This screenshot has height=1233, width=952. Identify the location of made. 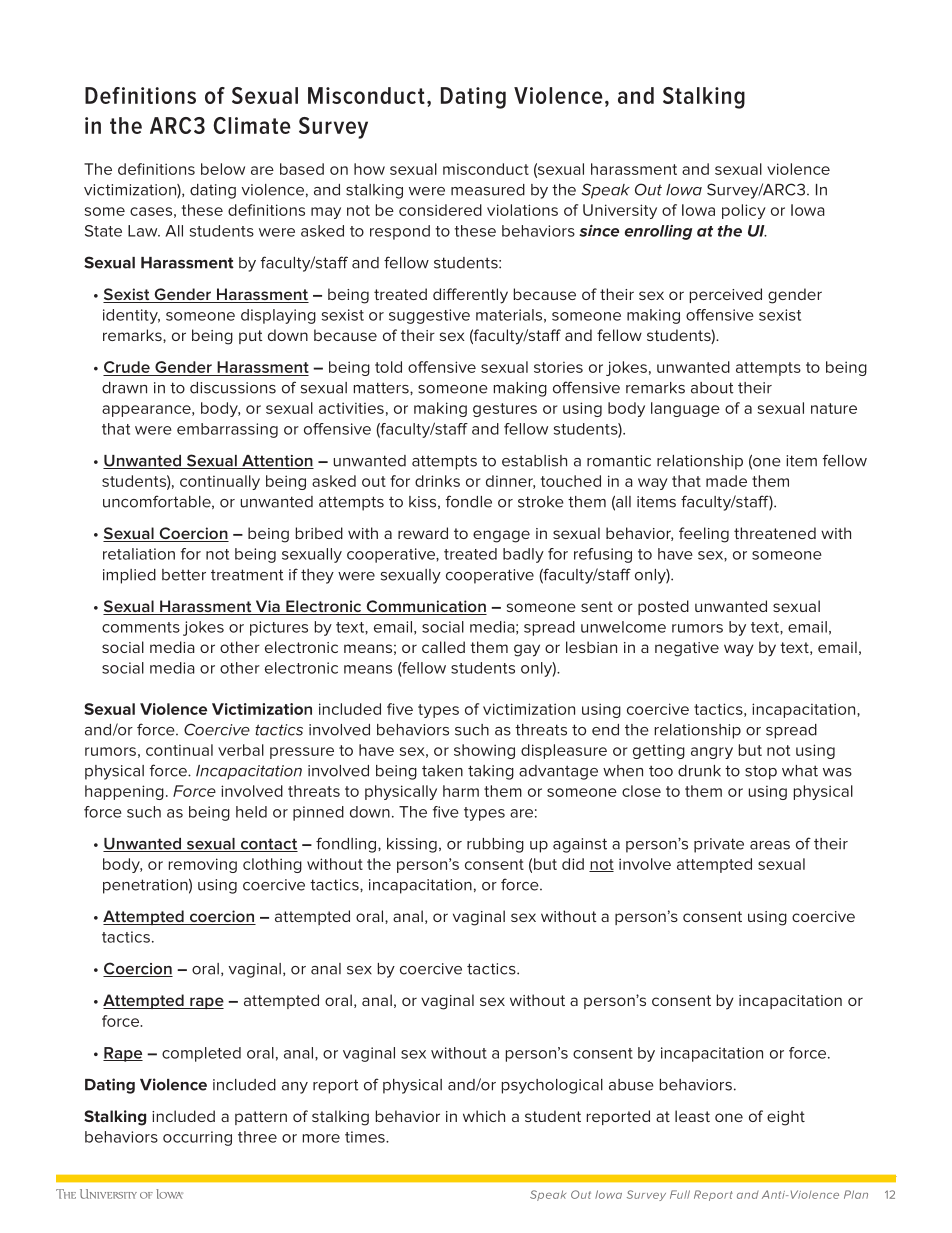
(726, 481).
